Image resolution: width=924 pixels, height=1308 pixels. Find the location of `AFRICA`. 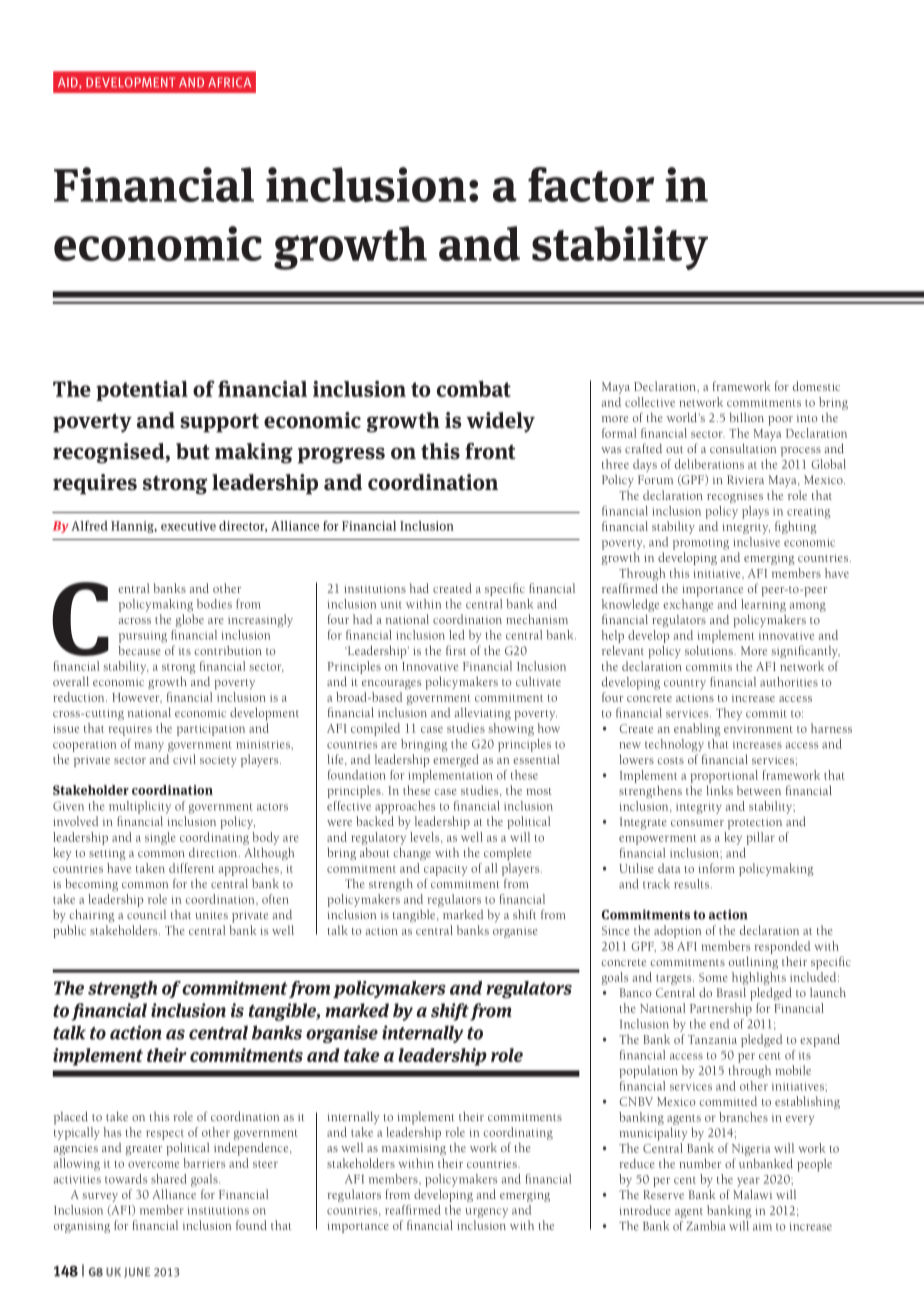

AFRICA is located at coordinates (229, 82).
